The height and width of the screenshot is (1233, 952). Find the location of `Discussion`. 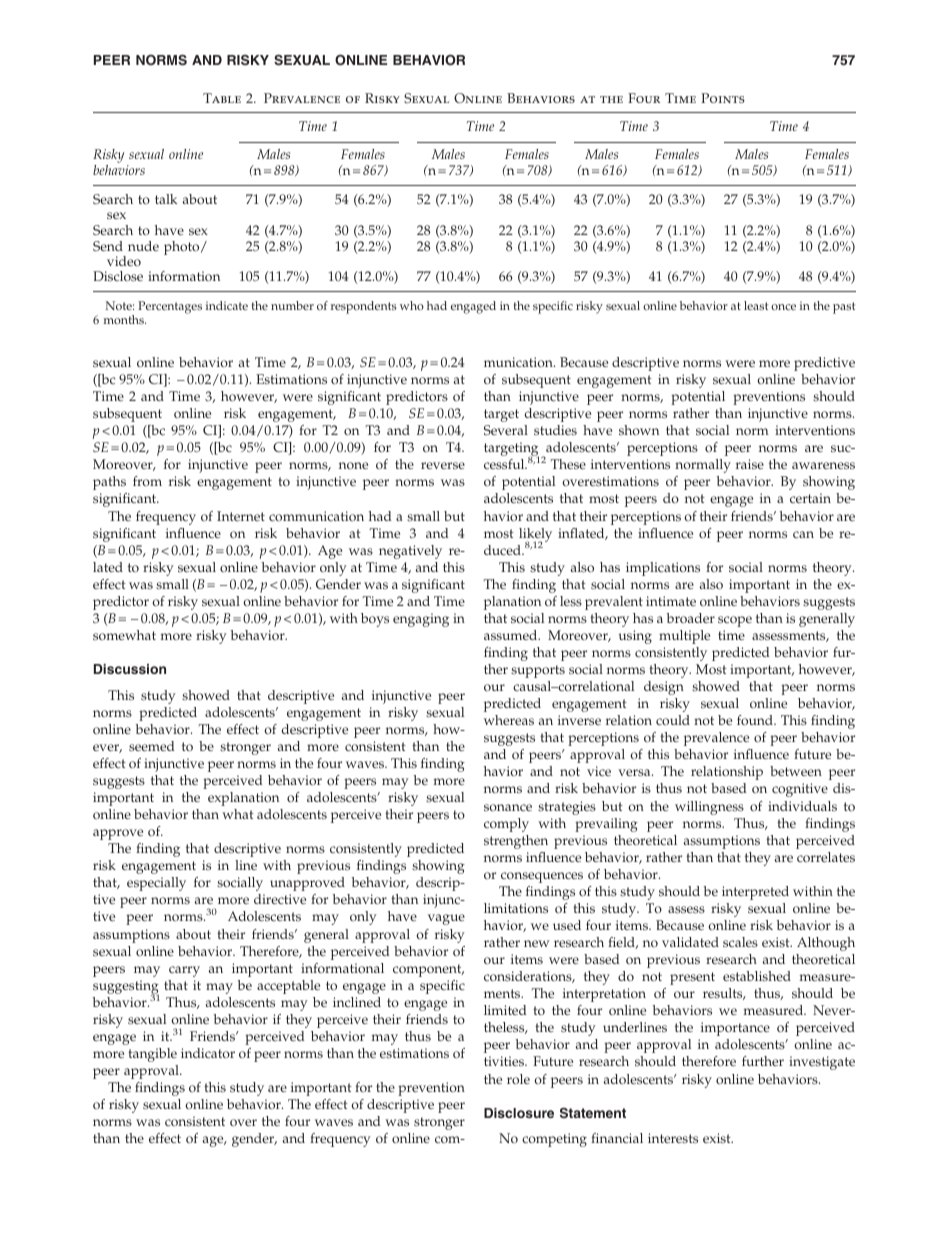

Discussion is located at coordinates (130, 669).
